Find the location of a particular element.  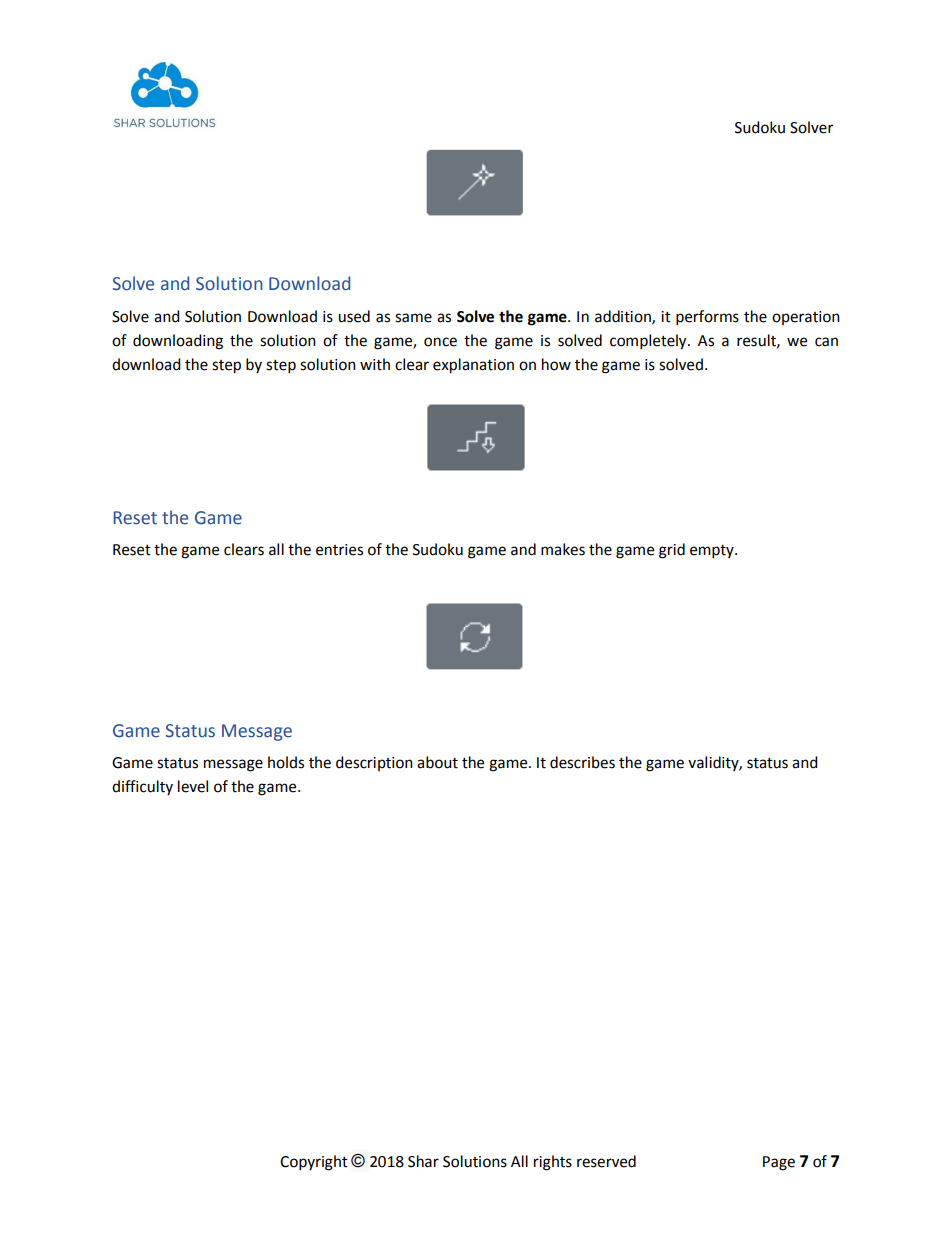

holds is located at coordinates (286, 762).
